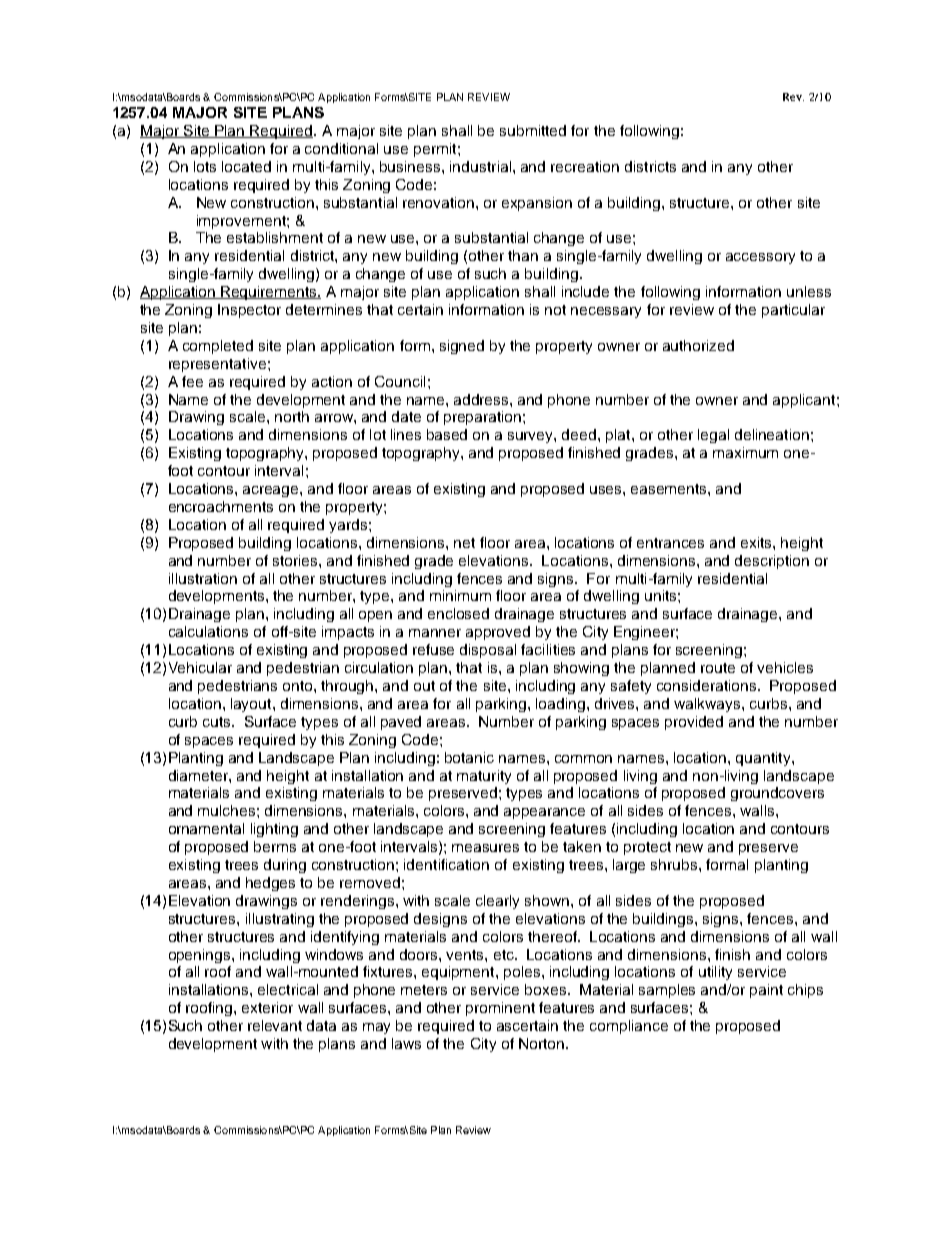  Describe the element at coordinates (757, 542) in the image. I see `exits` at that location.
